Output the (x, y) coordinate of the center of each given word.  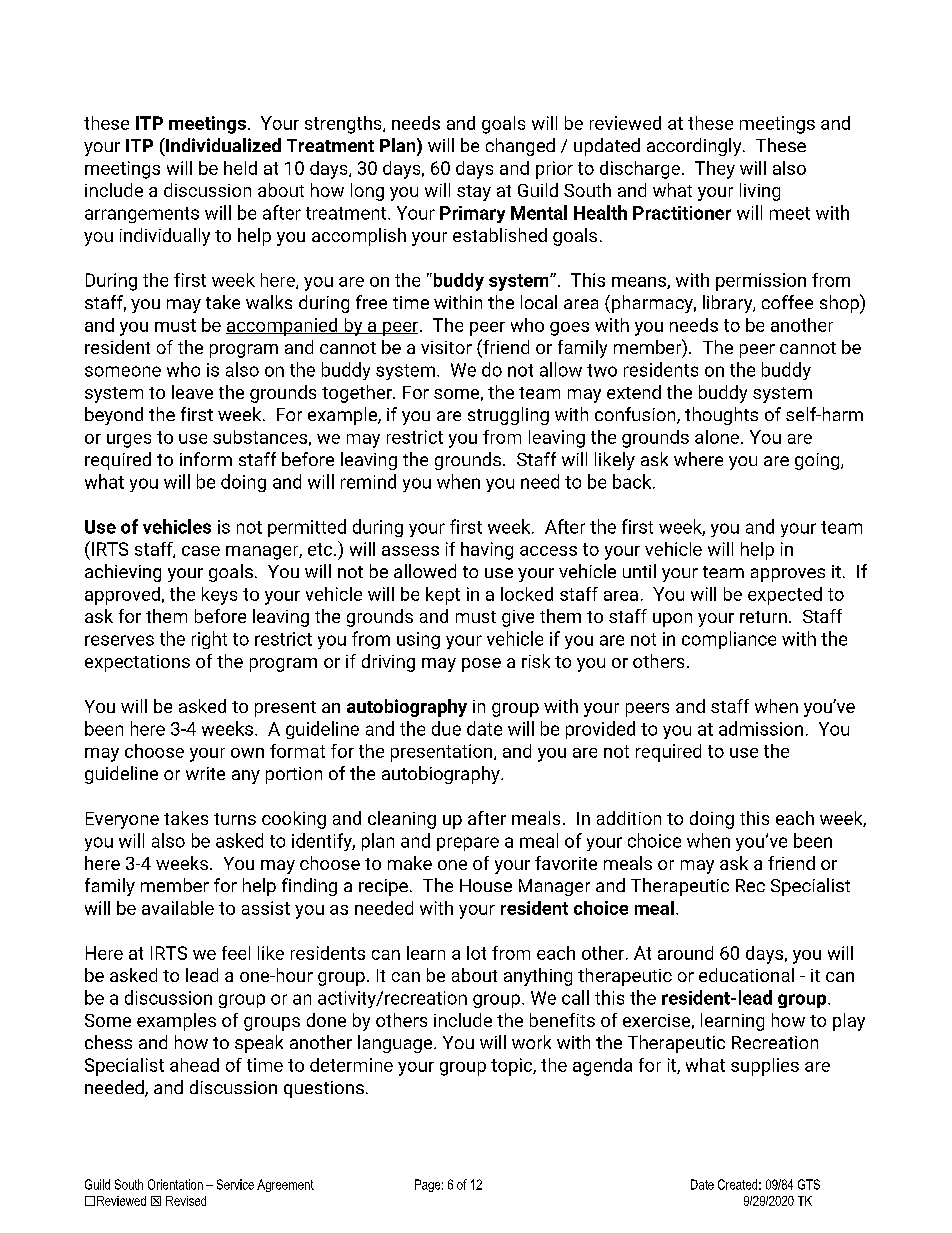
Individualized (222, 145)
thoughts (721, 416)
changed (520, 147)
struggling (508, 416)
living (760, 192)
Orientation (175, 1184)
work (531, 1042)
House (486, 885)
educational (746, 975)
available (178, 908)
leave (192, 392)
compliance (729, 640)
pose (481, 665)
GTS (809, 1184)
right (209, 640)
